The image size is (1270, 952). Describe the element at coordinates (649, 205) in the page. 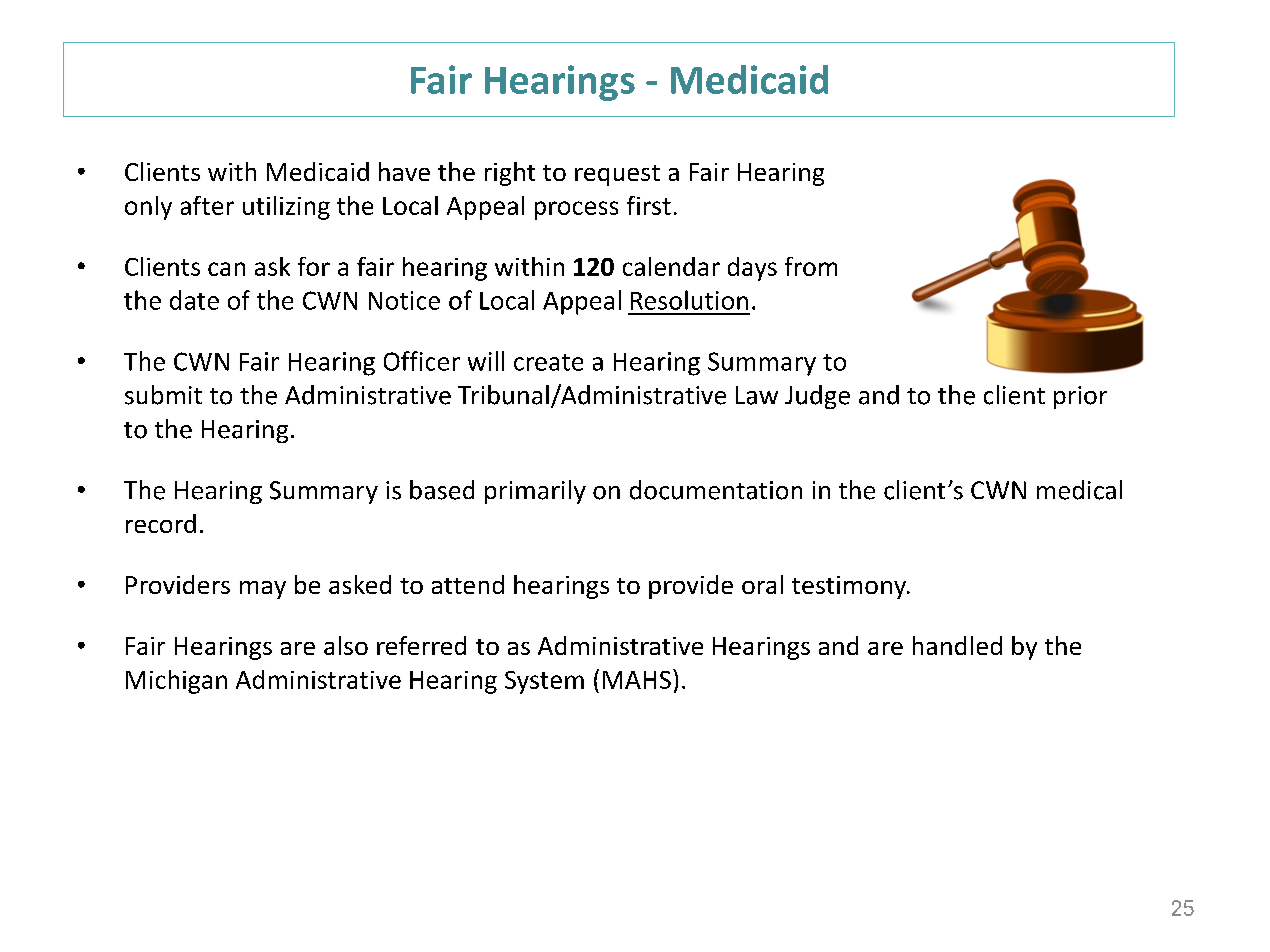

I see `first` at that location.
